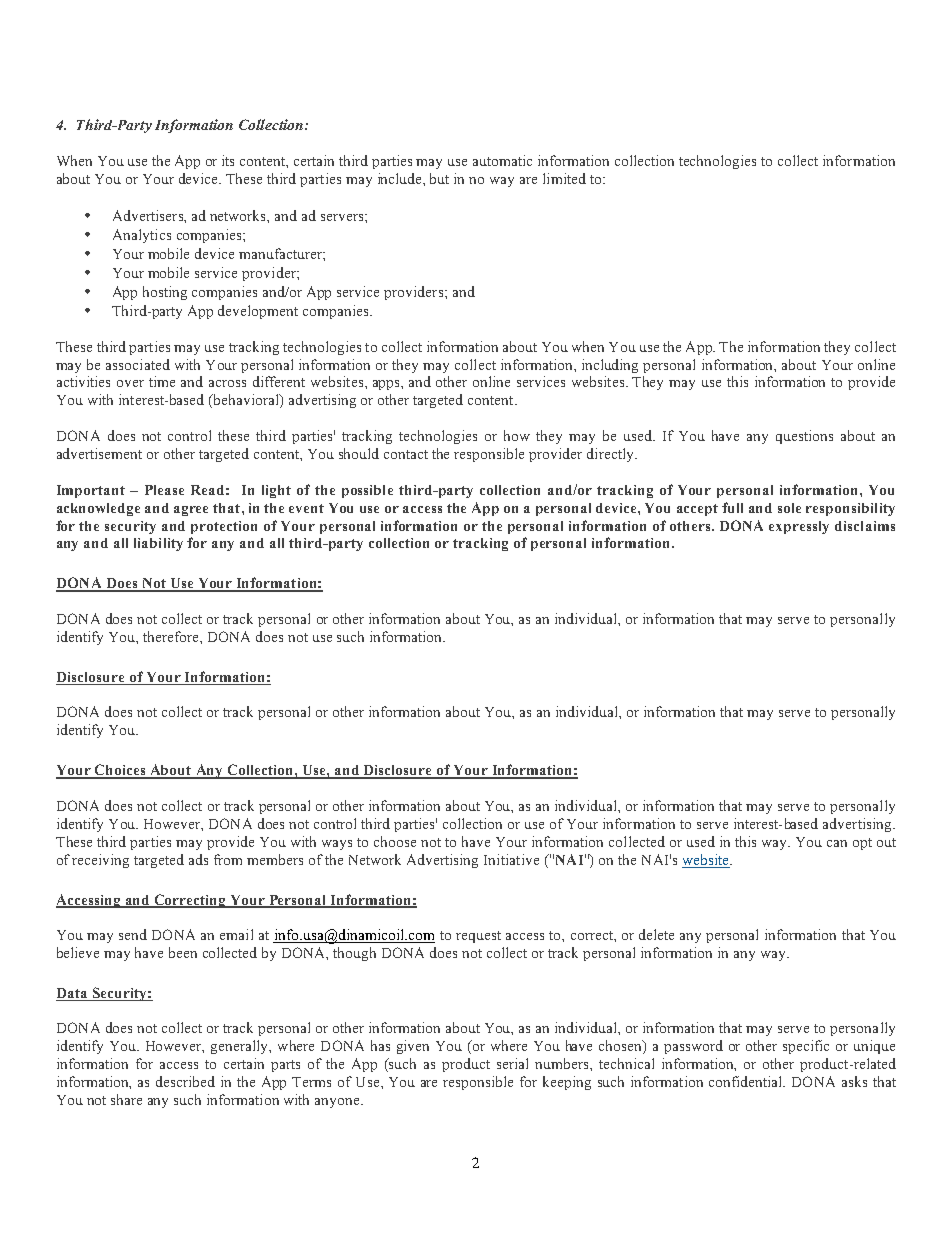 This screenshot has height=1233, width=952. Describe the element at coordinates (172, 636) in the screenshot. I see `therefore` at that location.
